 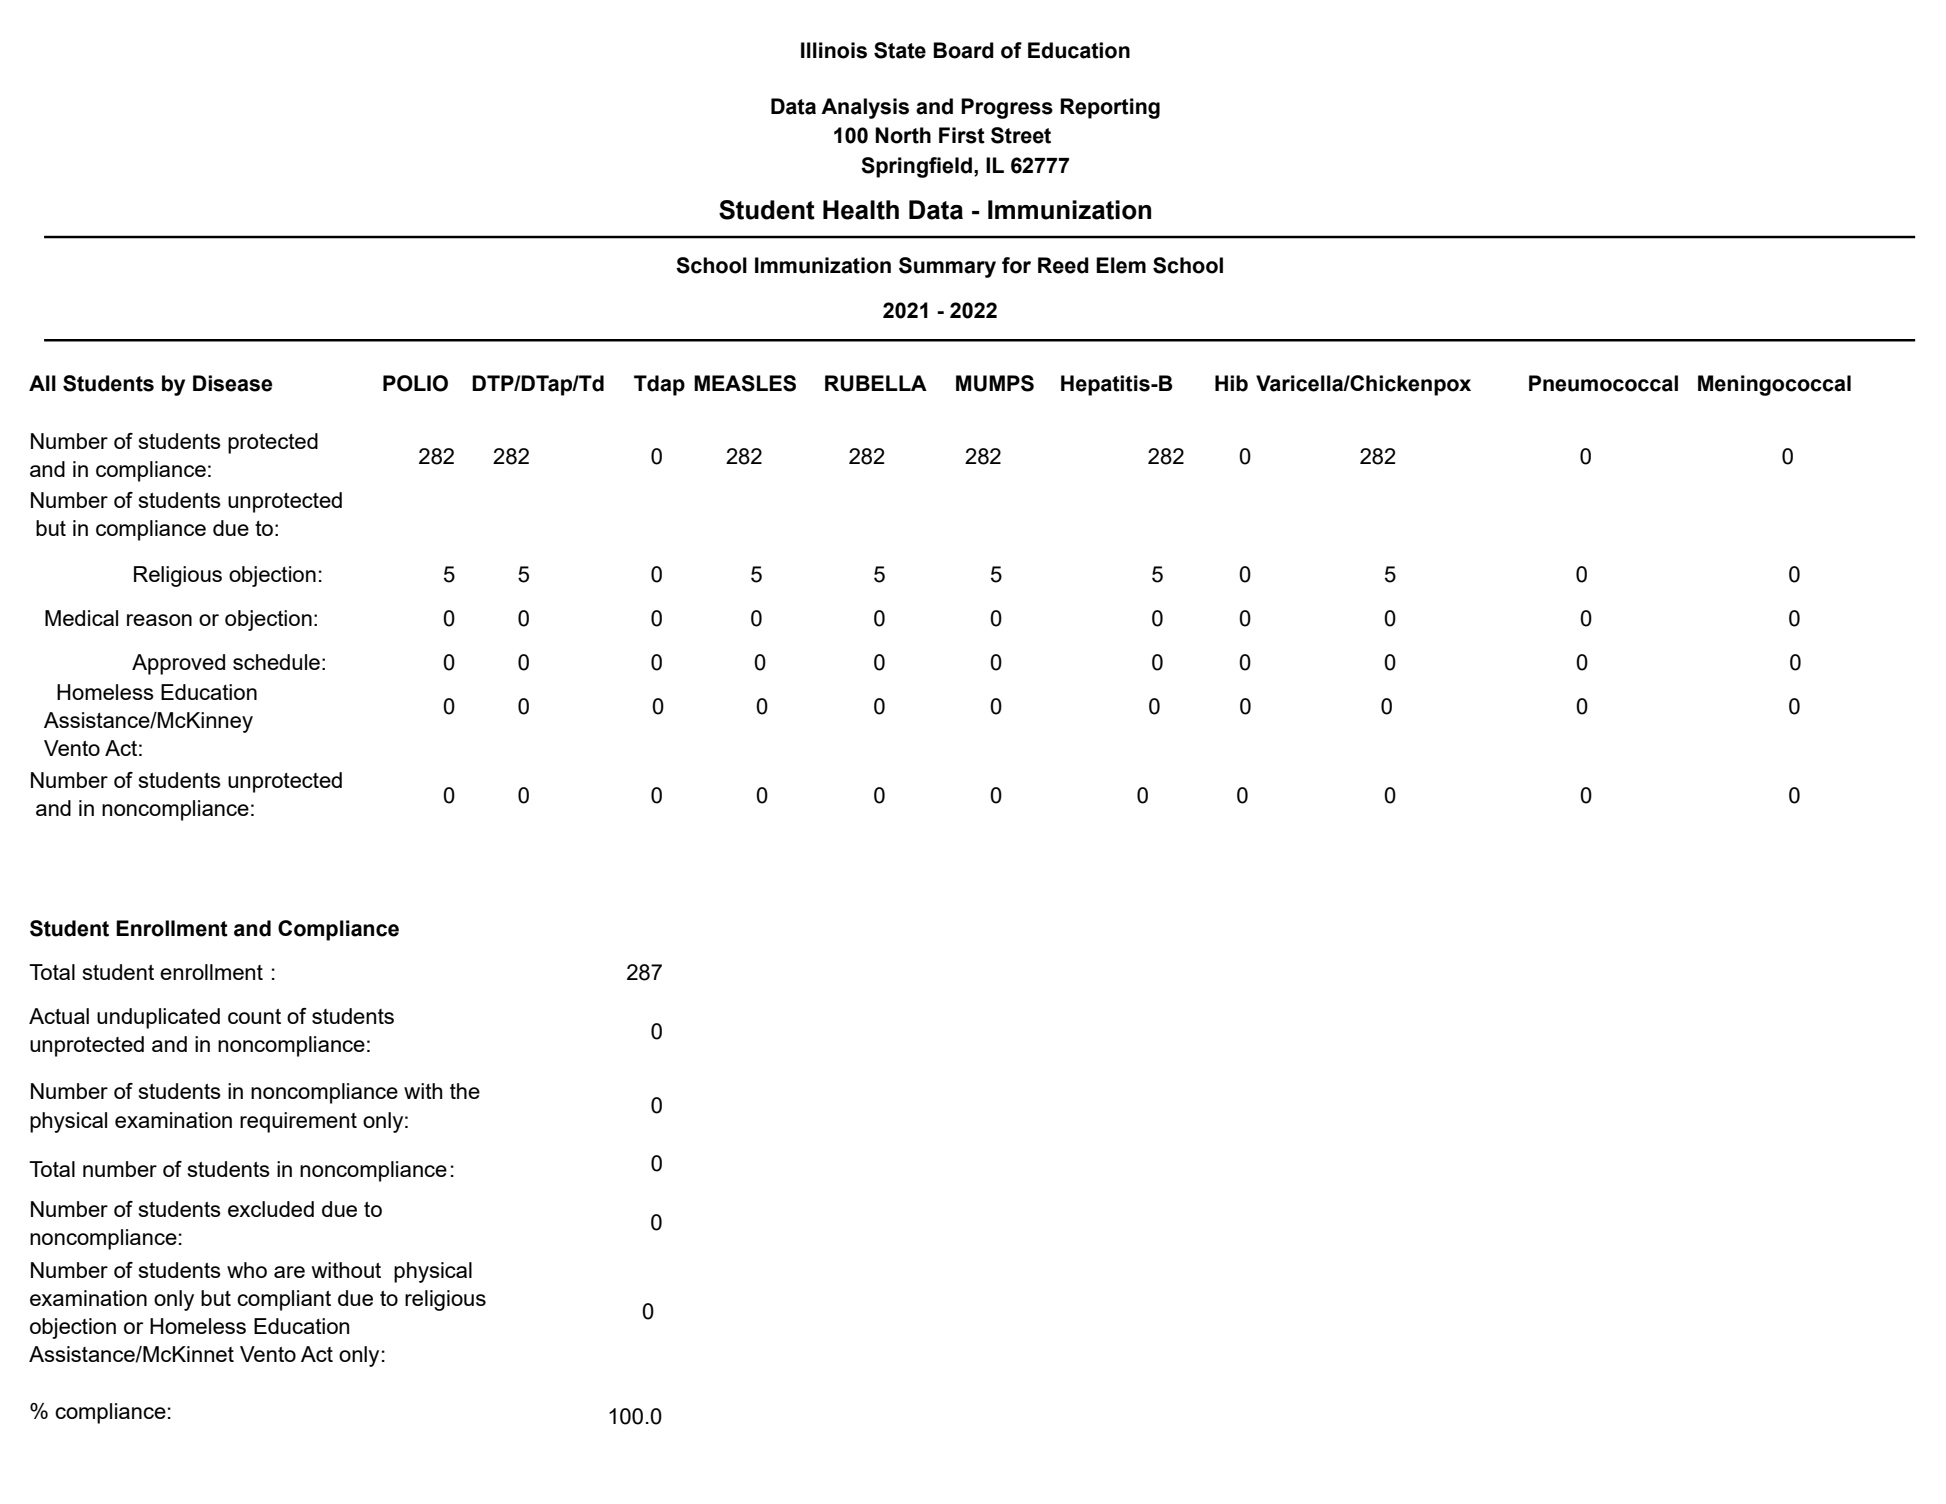 What do you see at coordinates (465, 1091) in the screenshot?
I see `the` at bounding box center [465, 1091].
